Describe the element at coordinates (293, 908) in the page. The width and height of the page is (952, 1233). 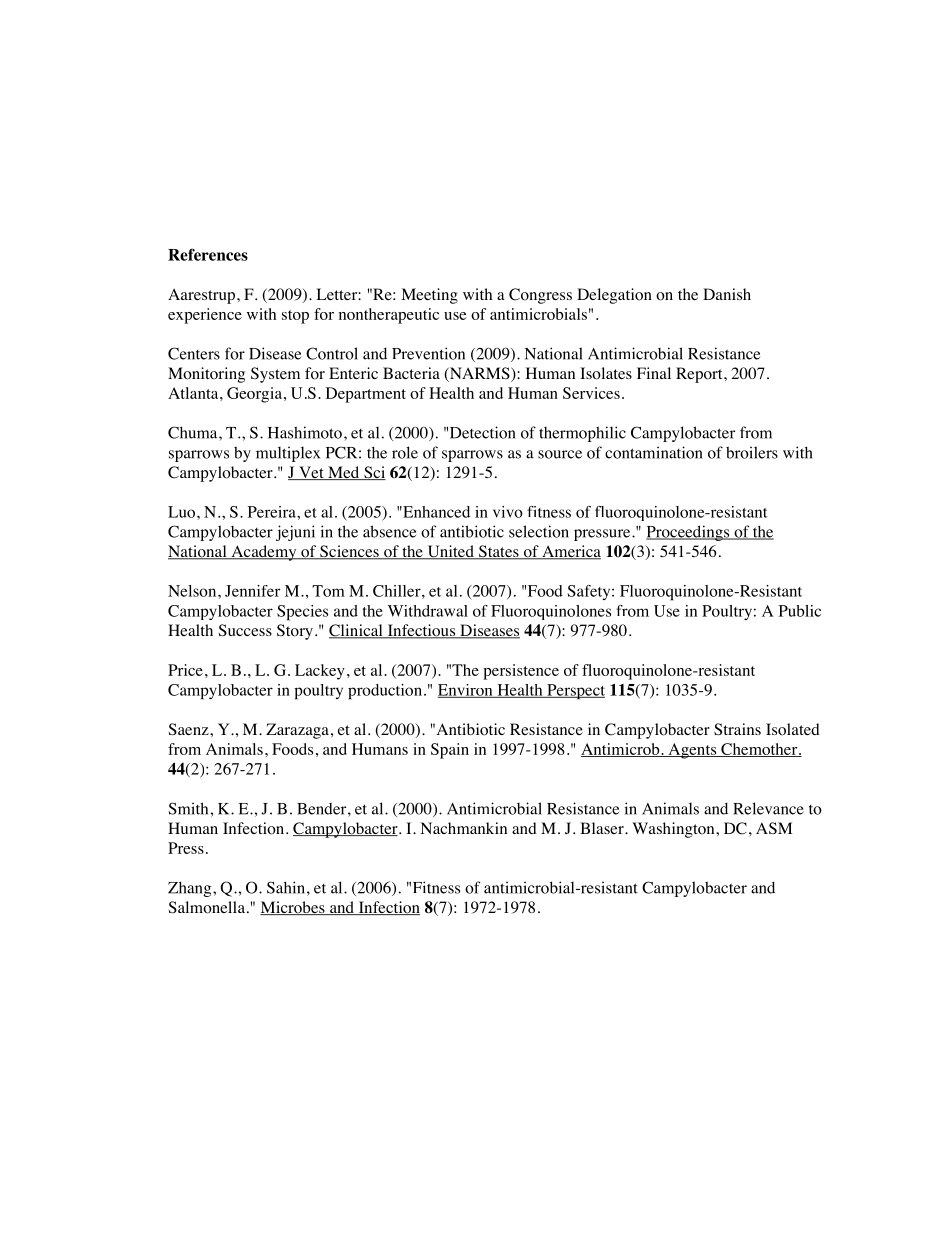
I see `Microbes` at that location.
